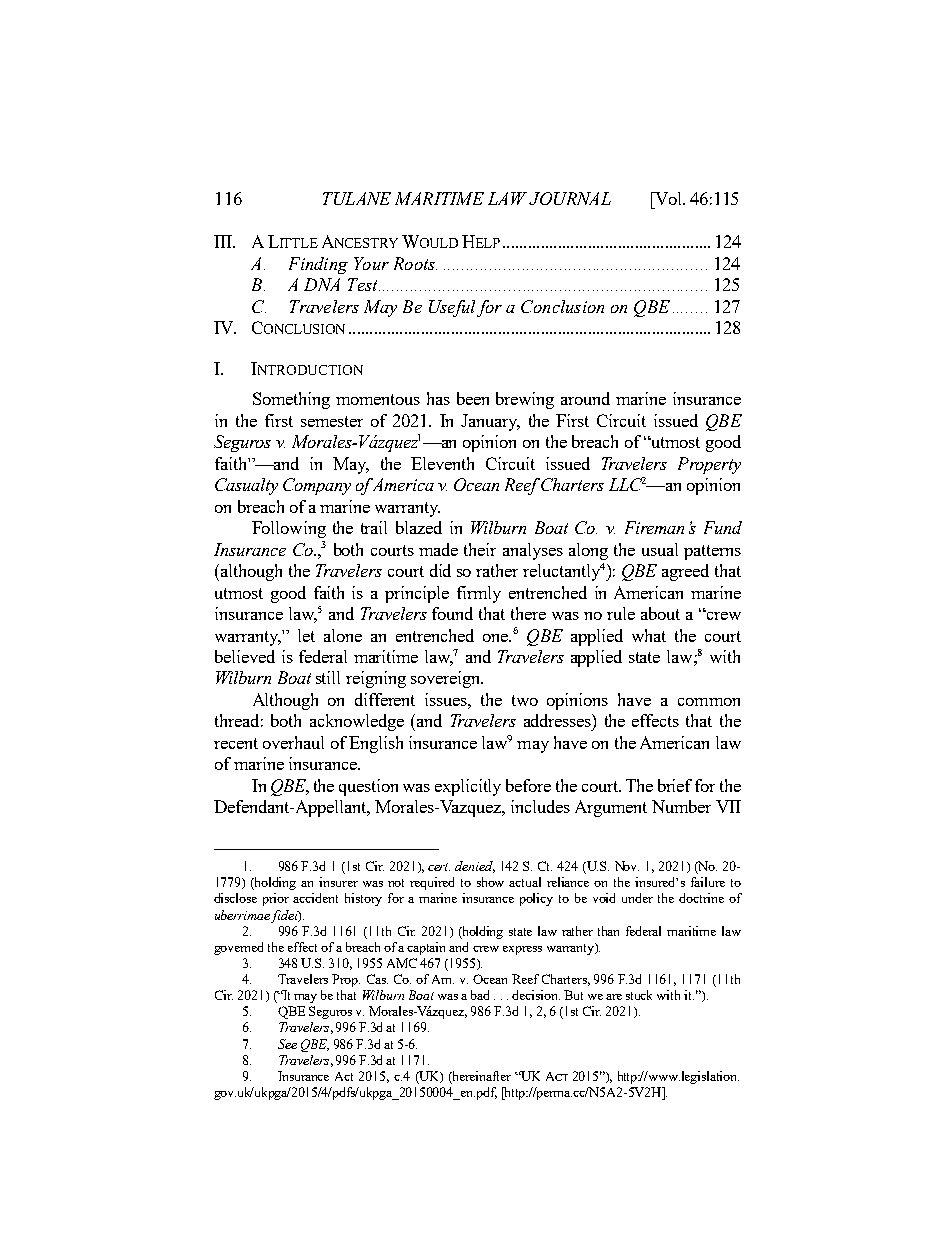  Describe the element at coordinates (415, 263) in the screenshot. I see `Roots` at that location.
